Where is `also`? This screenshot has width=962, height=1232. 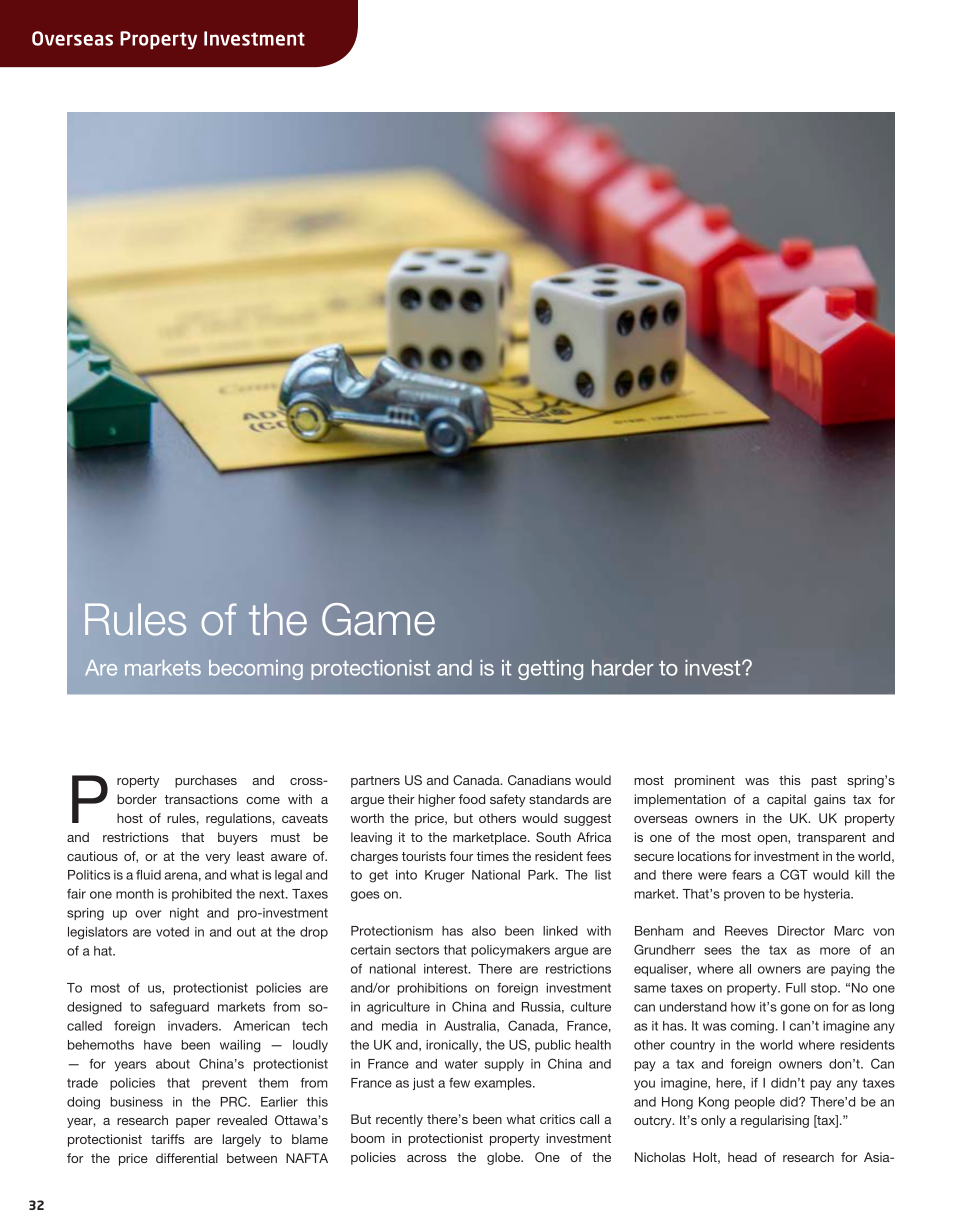 also is located at coordinates (484, 931).
